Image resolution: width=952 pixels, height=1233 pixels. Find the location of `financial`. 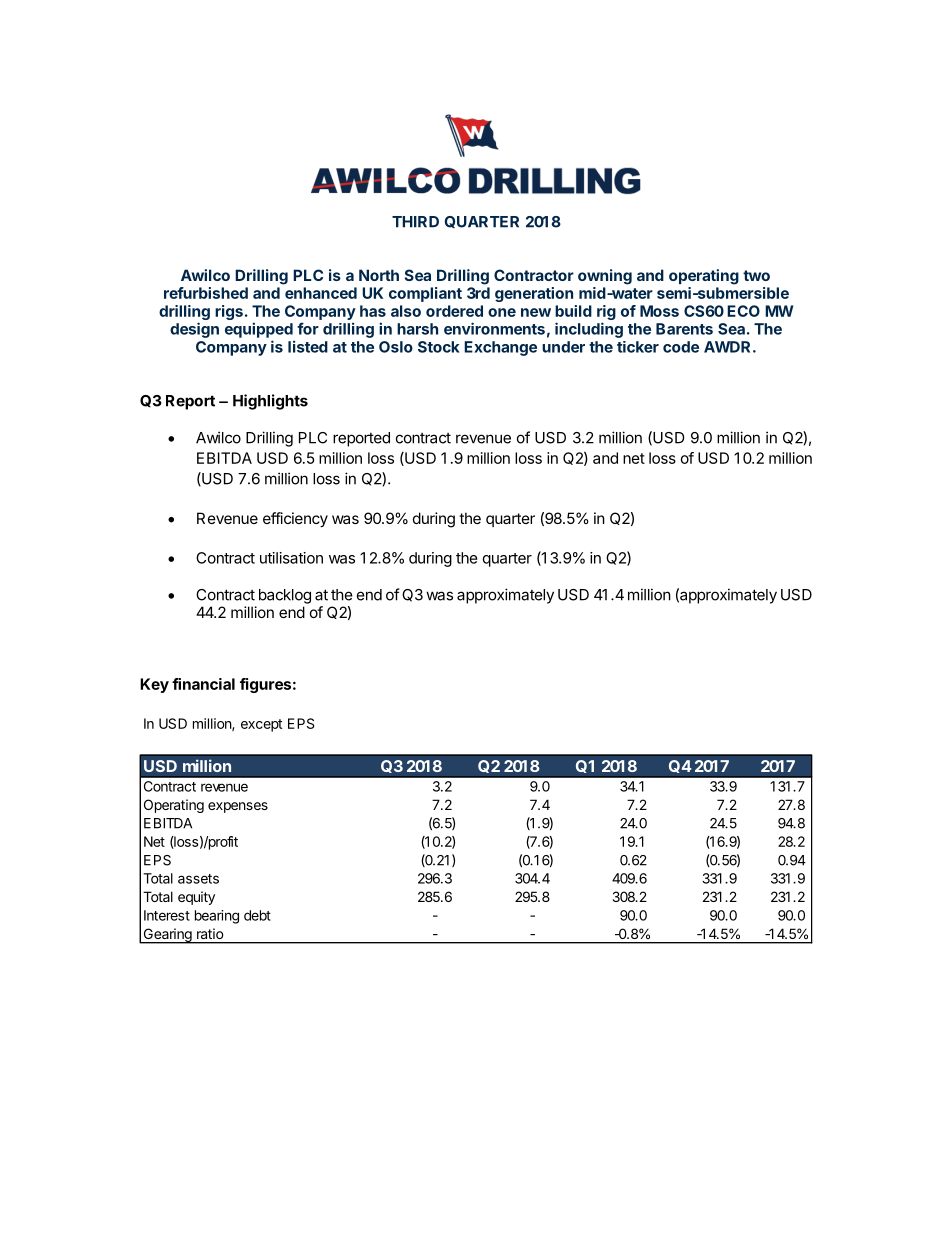

financial is located at coordinates (203, 684).
